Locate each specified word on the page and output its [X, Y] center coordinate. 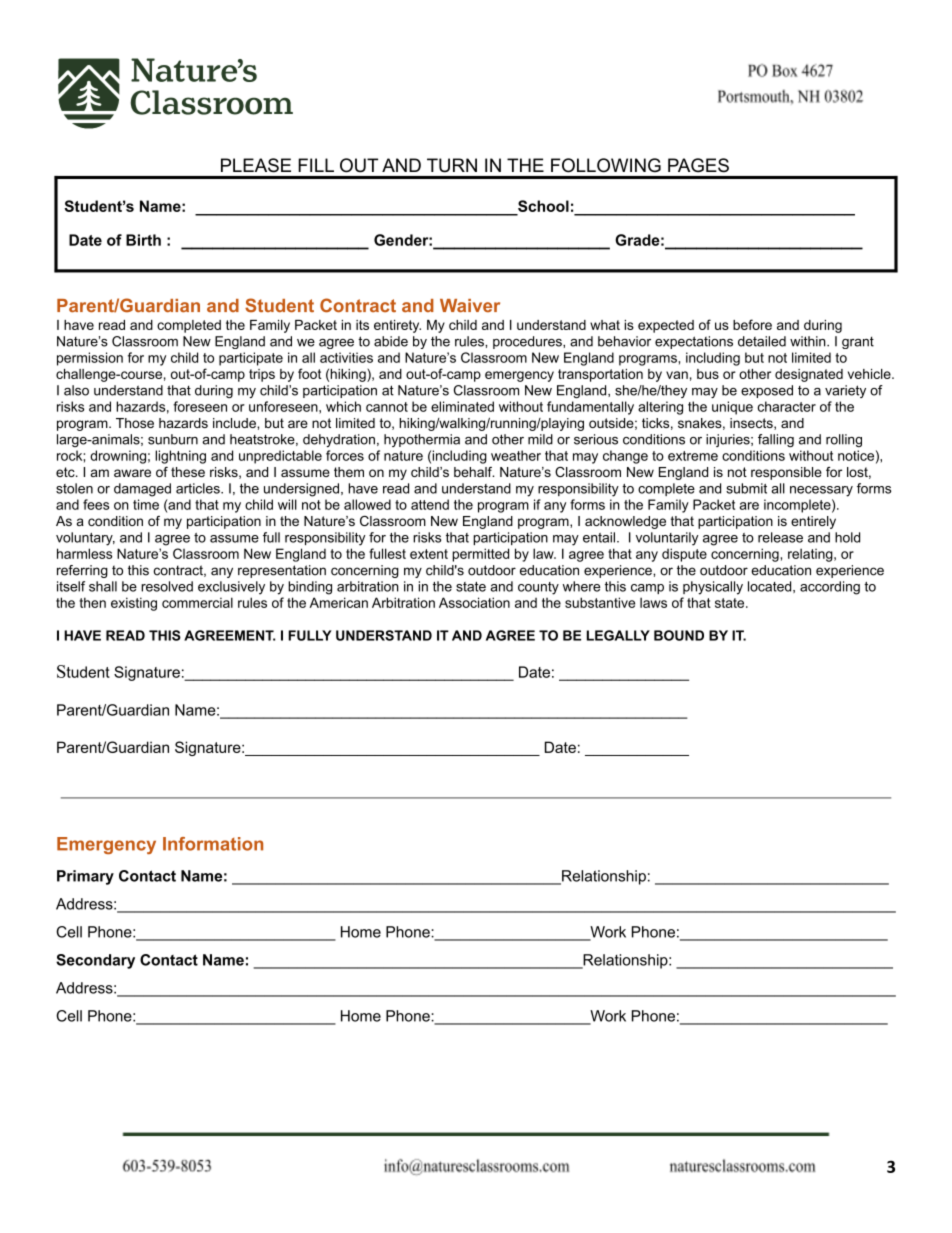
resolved [167, 586]
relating [810, 555]
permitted [480, 555]
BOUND [679, 635]
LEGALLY [618, 635]
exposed [767, 391]
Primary [85, 877]
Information [213, 844]
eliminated [462, 406]
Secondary [95, 961]
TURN [452, 165]
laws [653, 602]
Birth [143, 240]
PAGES [698, 165]
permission [90, 359]
